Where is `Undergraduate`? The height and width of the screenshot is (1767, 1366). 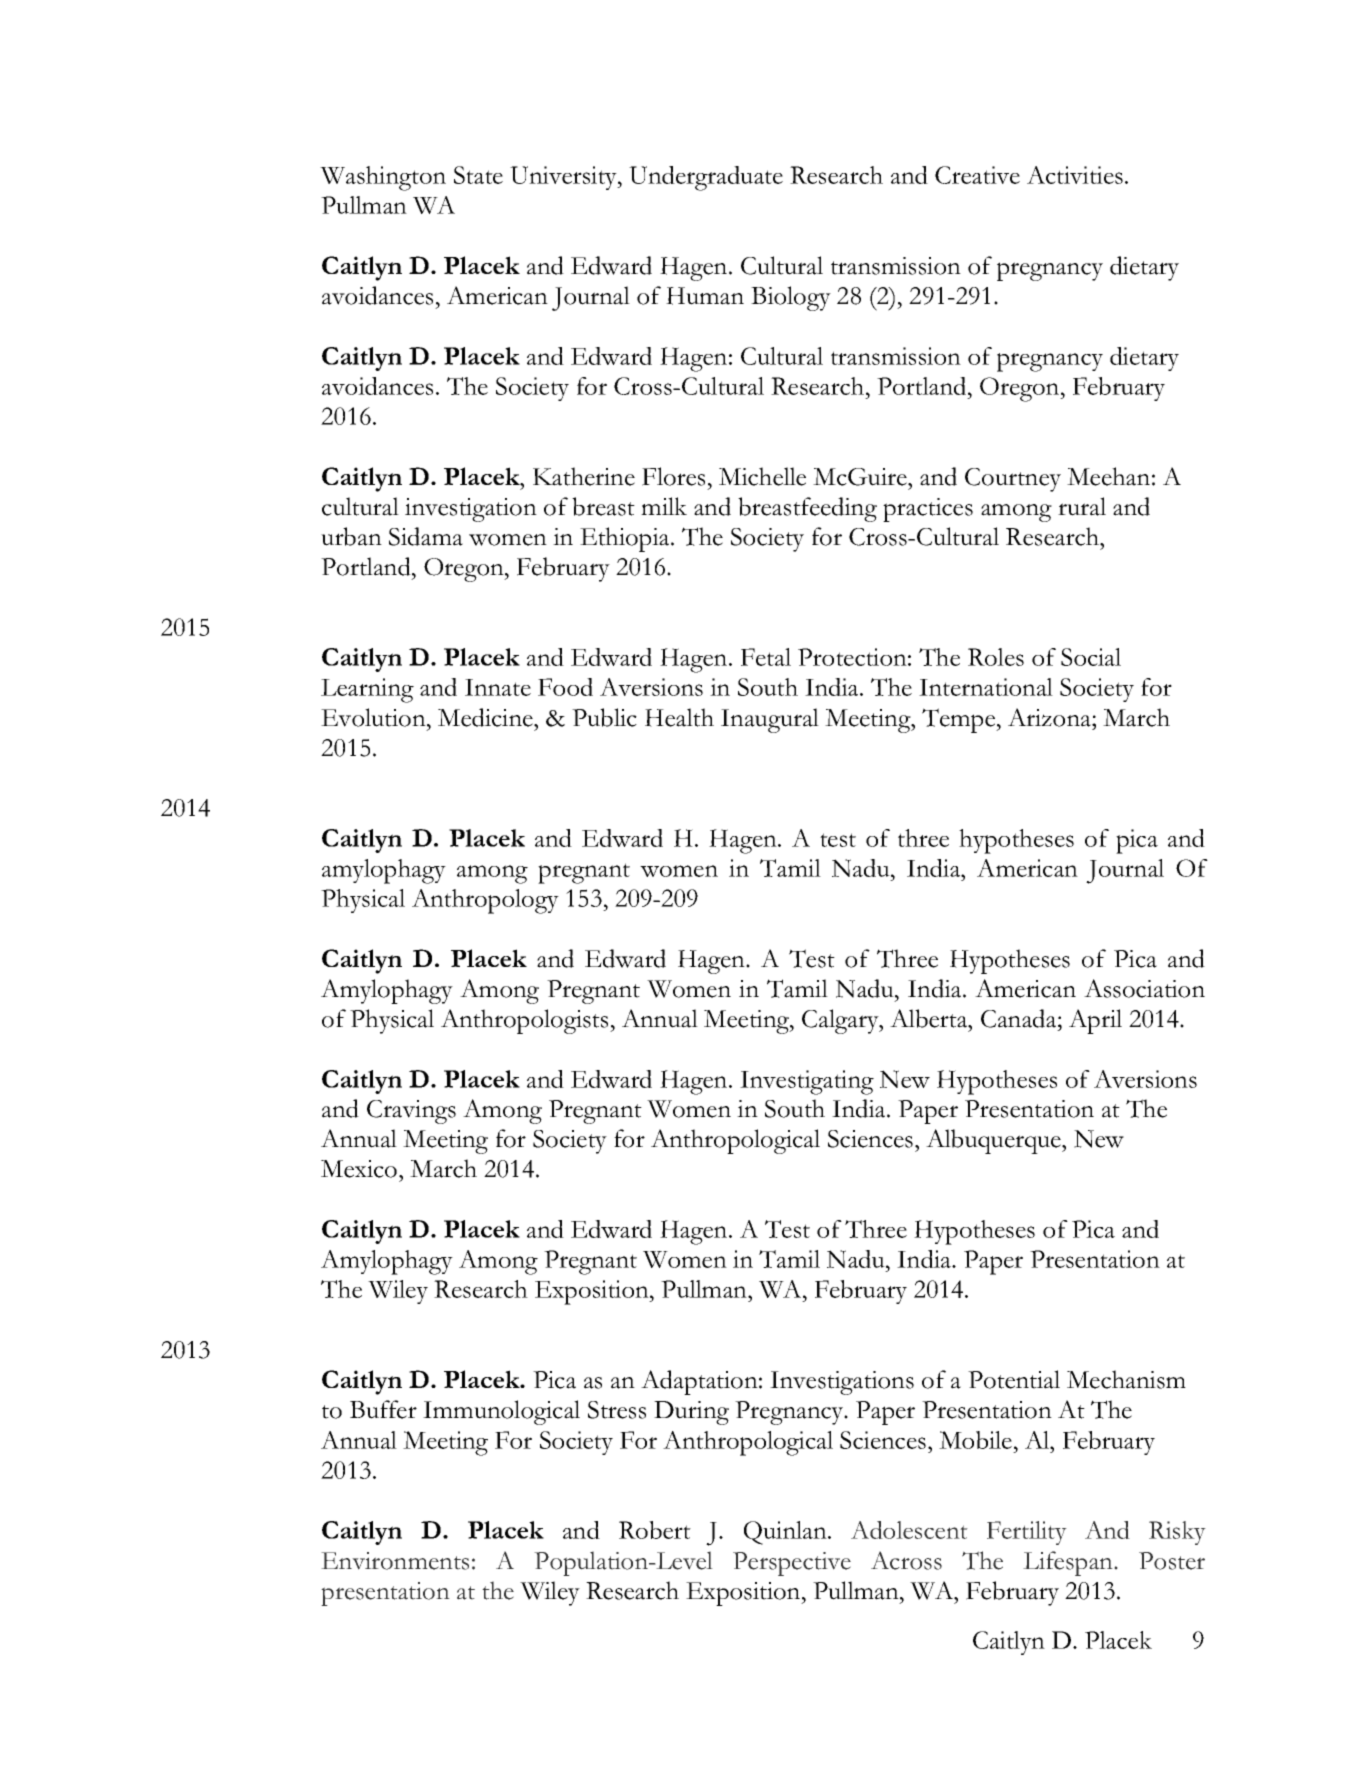
Undergraduate is located at coordinates (706, 178).
